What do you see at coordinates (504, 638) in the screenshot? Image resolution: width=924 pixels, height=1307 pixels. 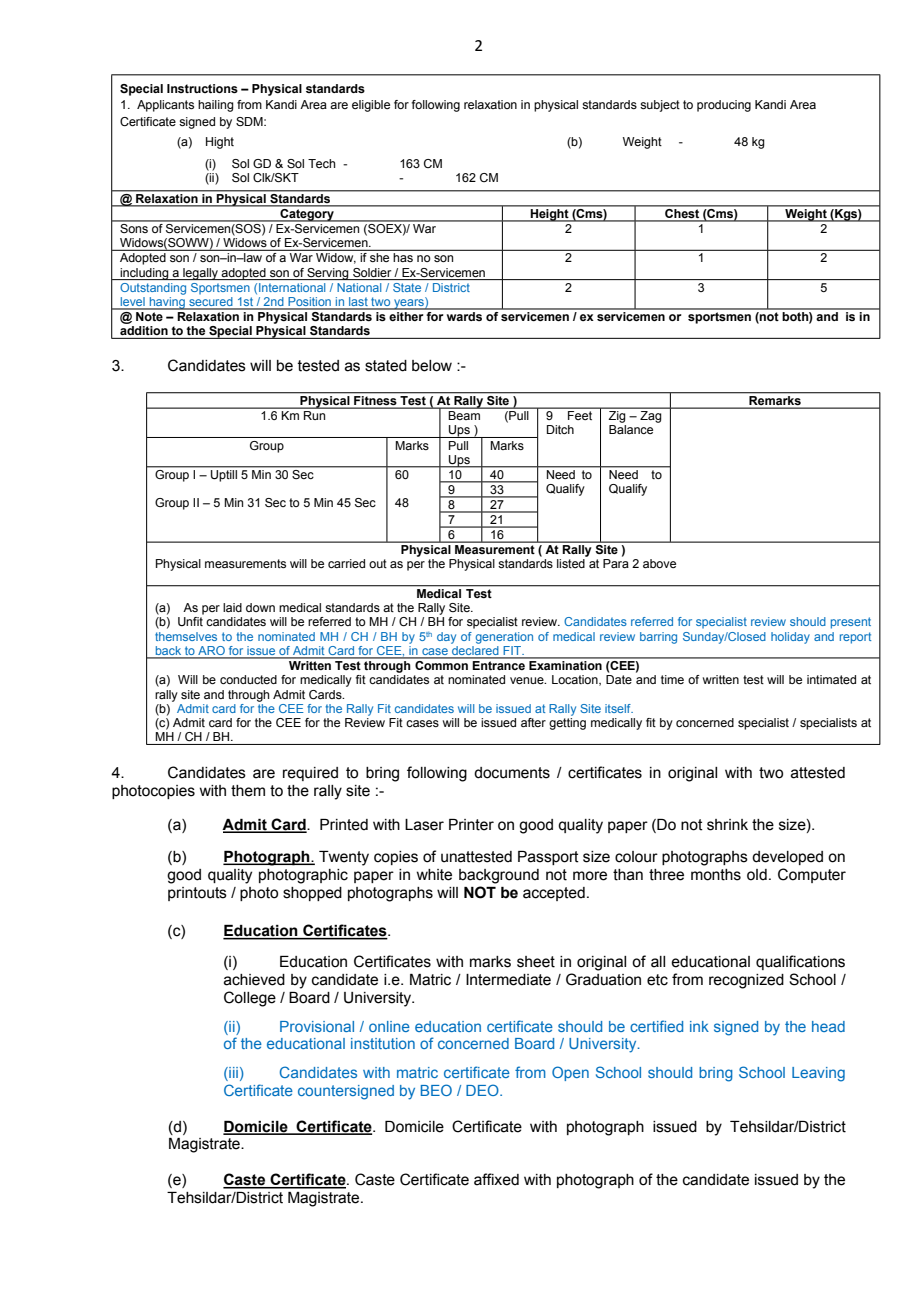 I see `generation` at bounding box center [504, 638].
